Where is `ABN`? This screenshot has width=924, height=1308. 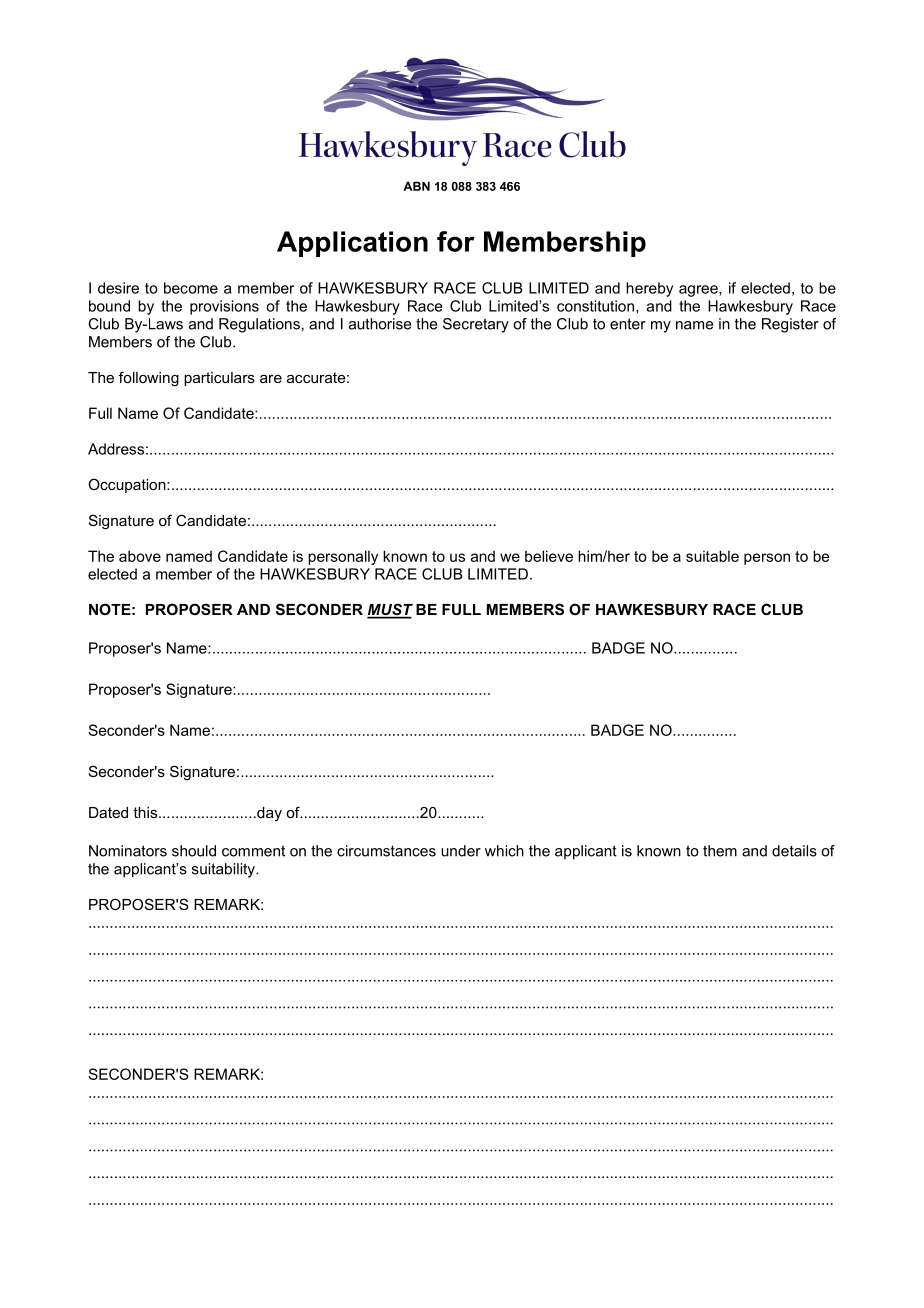
ABN is located at coordinates (416, 186).
